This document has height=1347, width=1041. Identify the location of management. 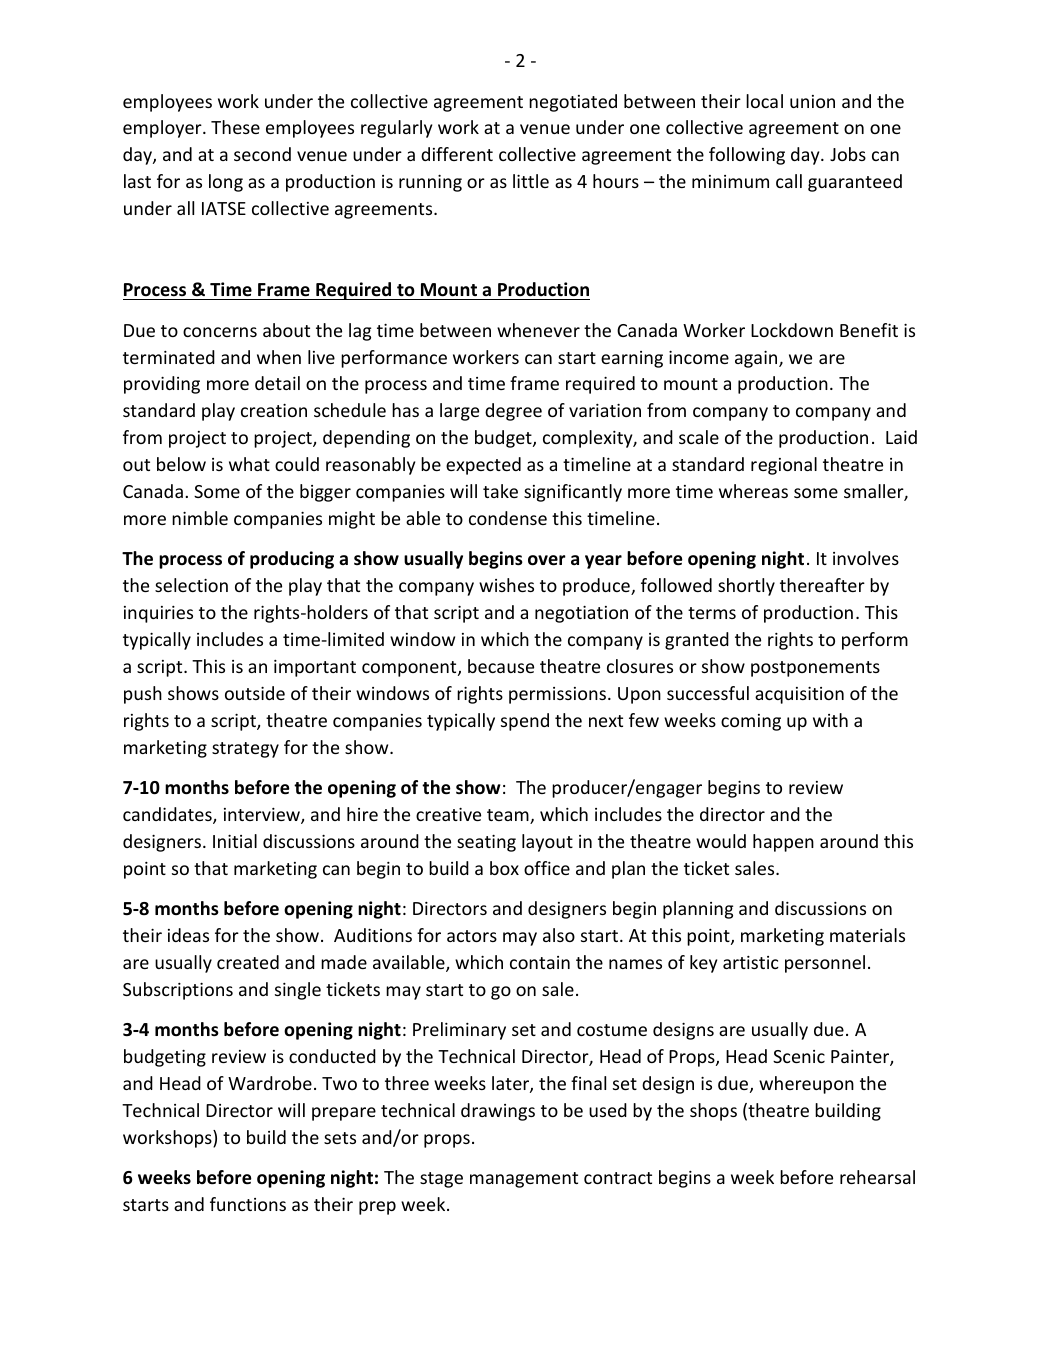
(524, 1180).
